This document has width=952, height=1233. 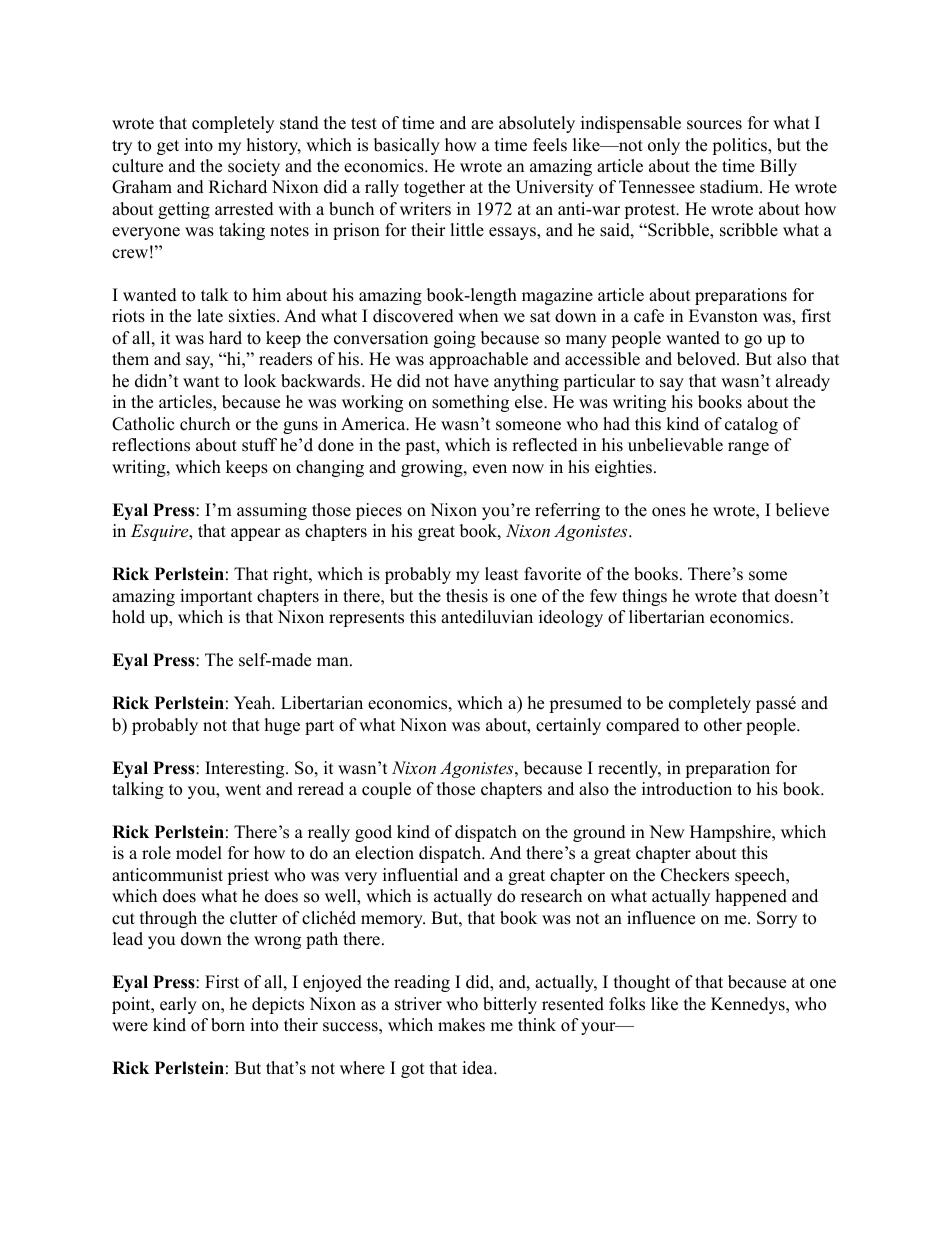 I want to click on thesis, so click(x=467, y=596).
